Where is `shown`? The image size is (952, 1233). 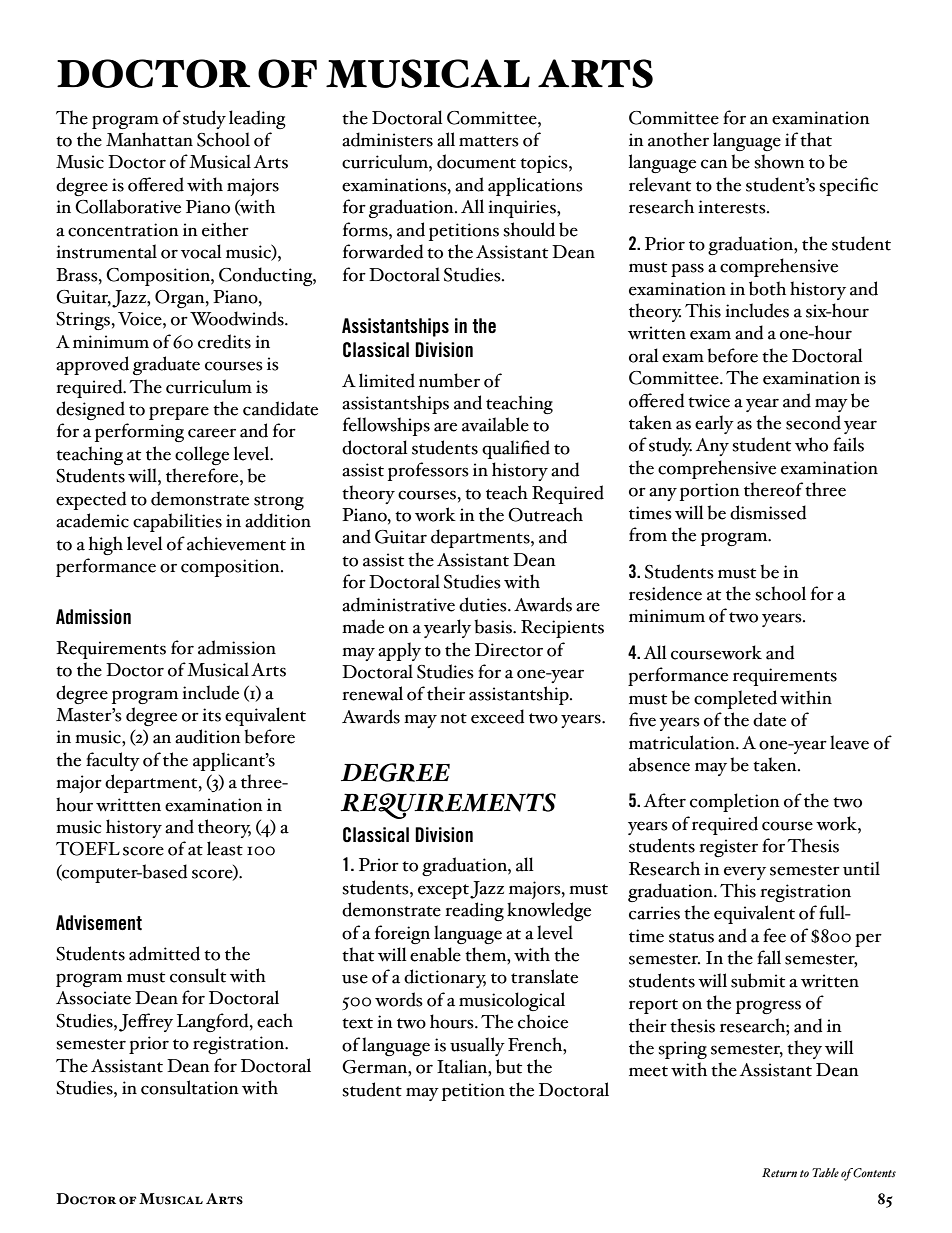 shown is located at coordinates (779, 161).
